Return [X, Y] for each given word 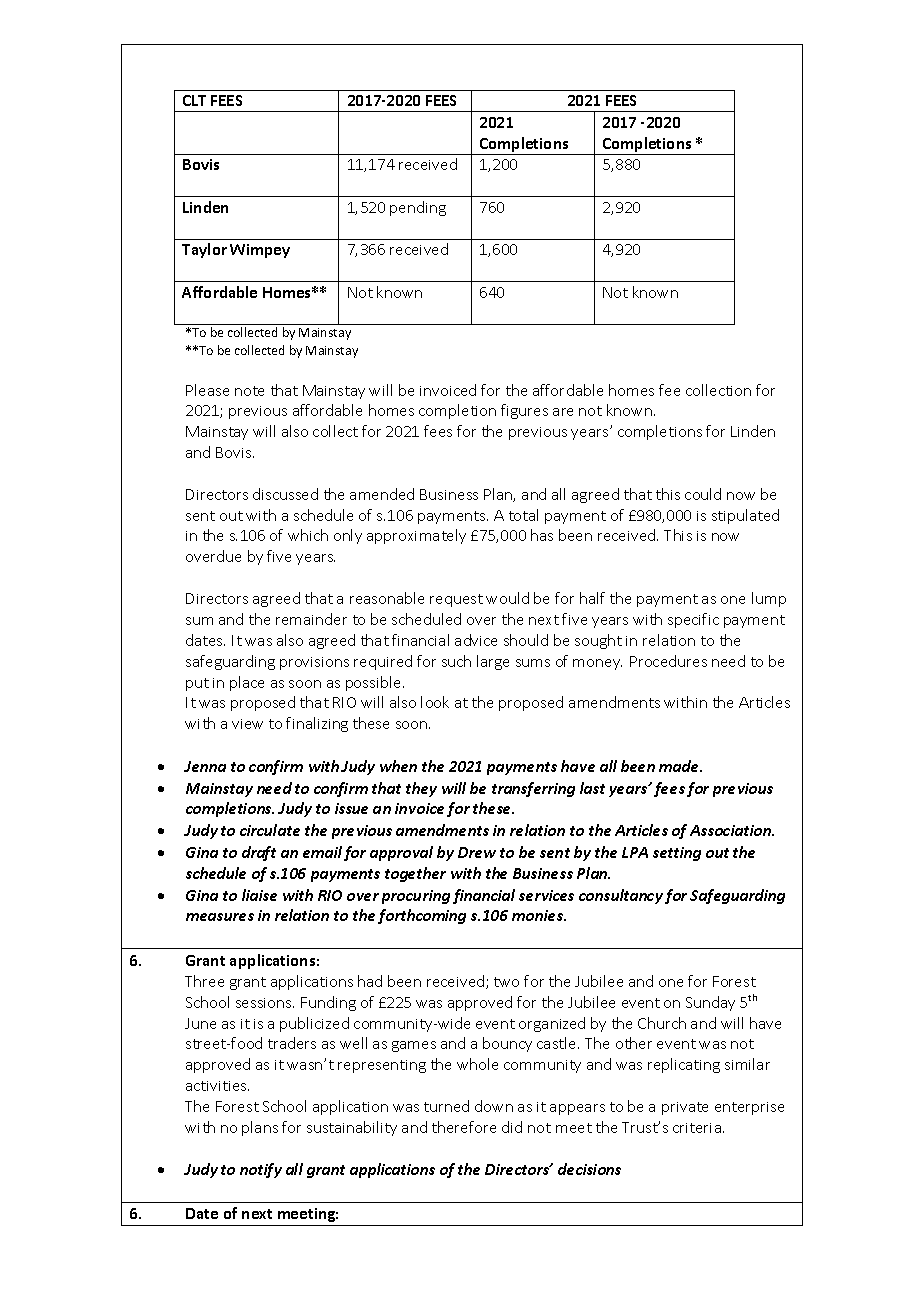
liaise [259, 895]
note [249, 391]
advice [476, 640]
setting [677, 854]
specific [693, 620]
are [563, 412]
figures [524, 411]
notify [261, 1170]
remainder [311, 619]
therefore [464, 1127]
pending [418, 208]
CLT [194, 100]
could [703, 494]
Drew [477, 852]
